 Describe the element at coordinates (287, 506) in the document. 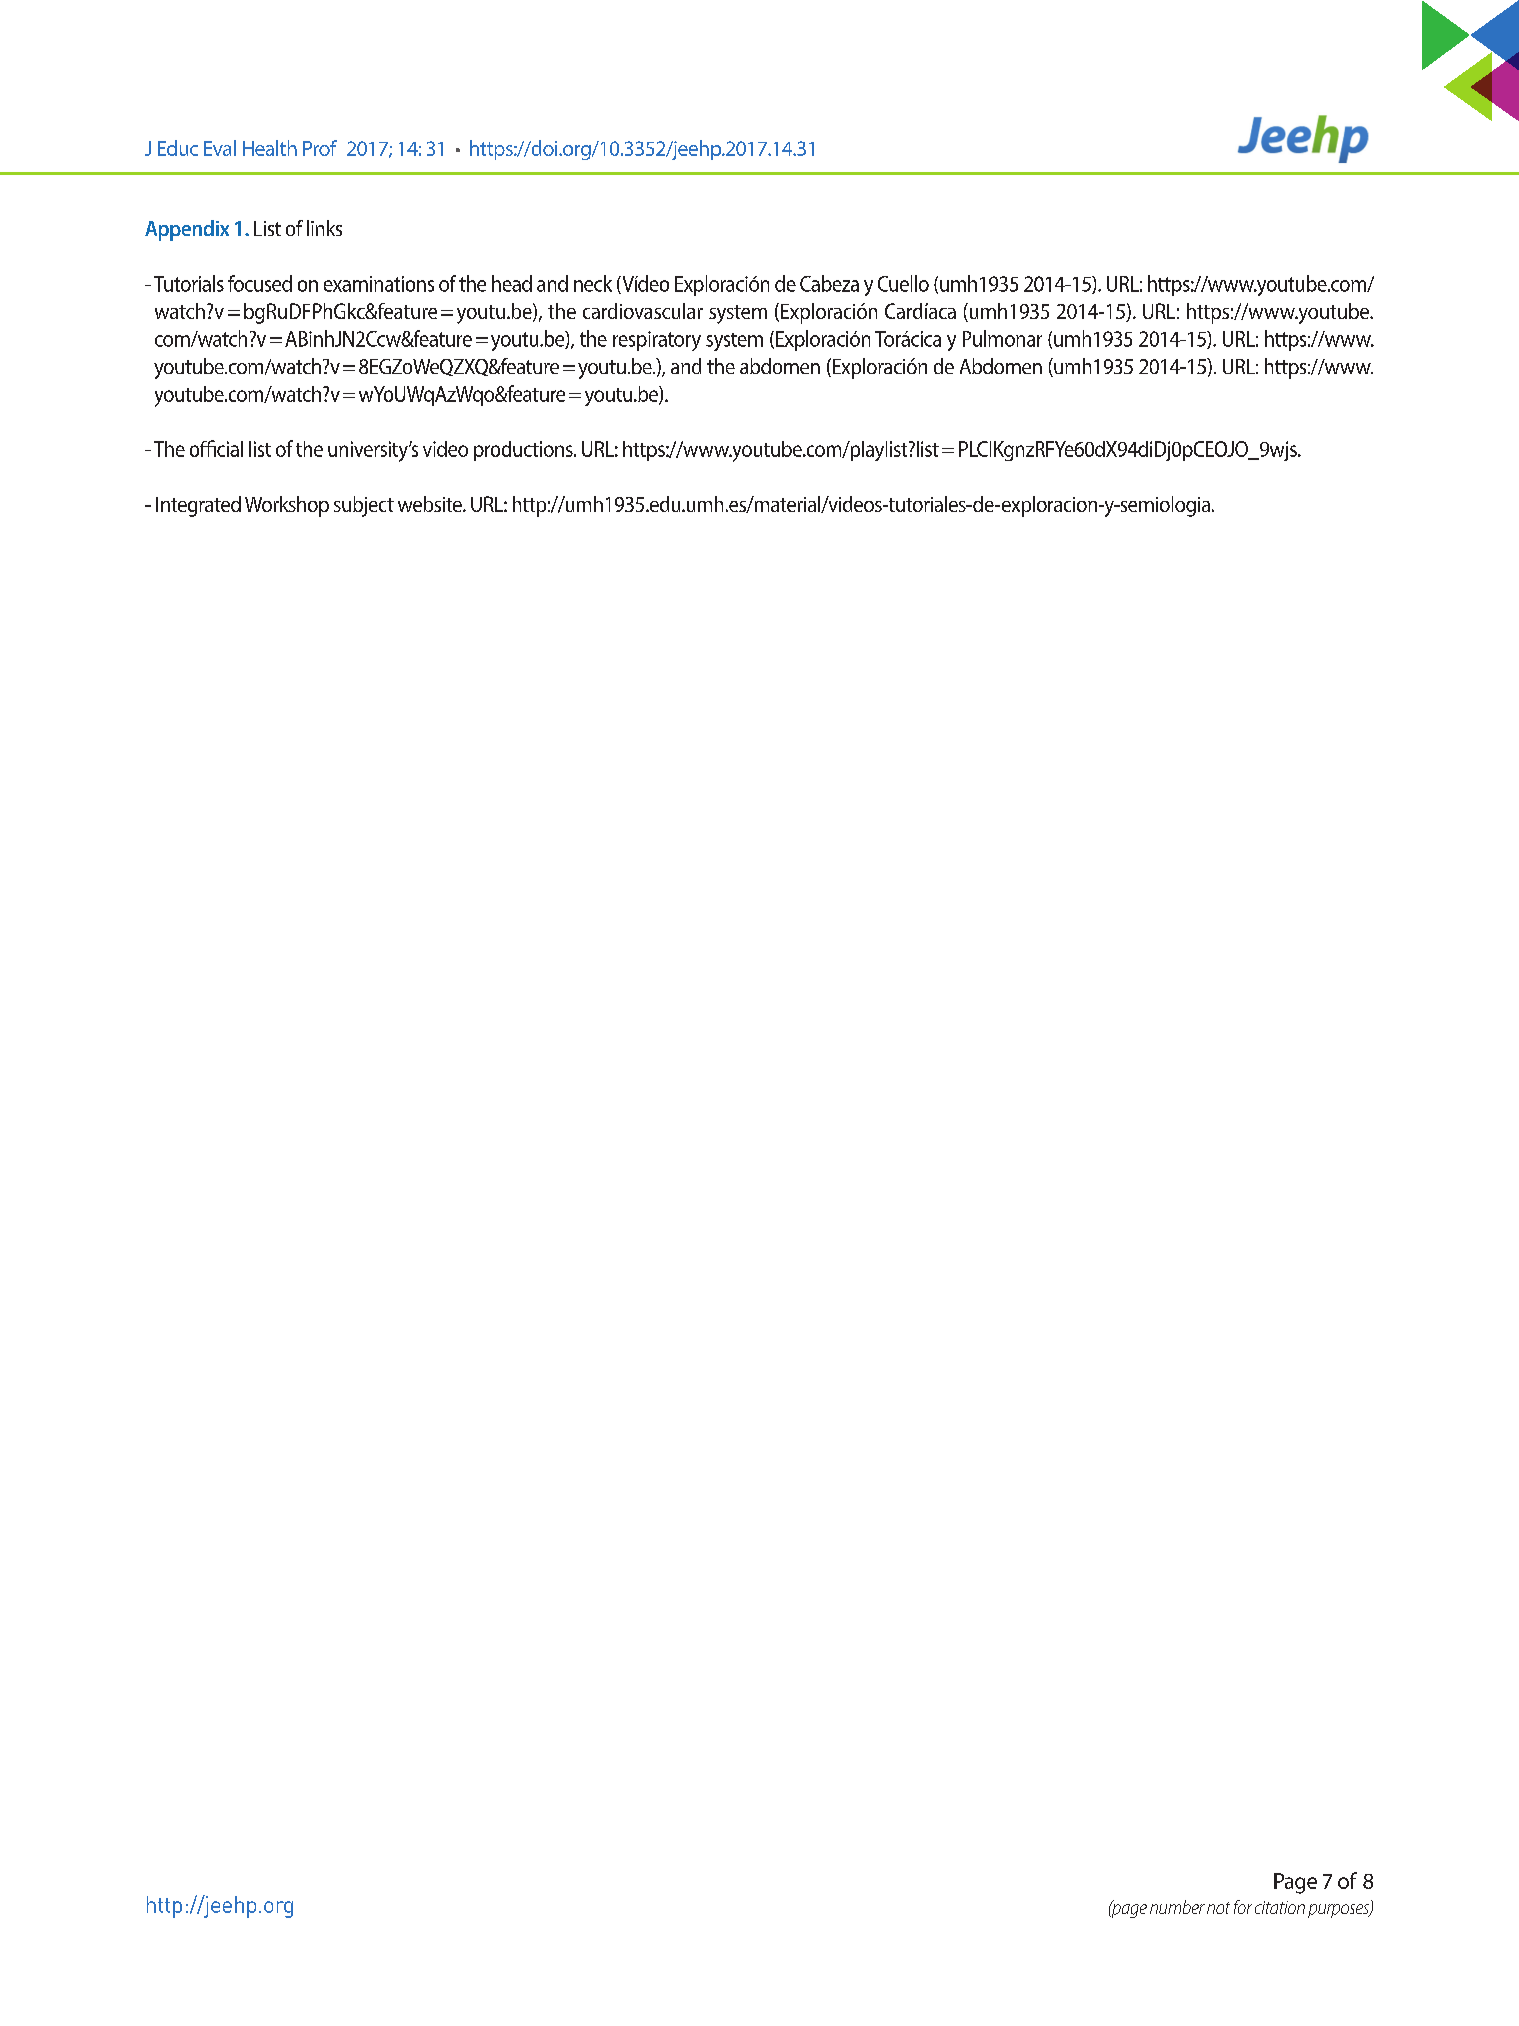

I see `Workshop` at that location.
